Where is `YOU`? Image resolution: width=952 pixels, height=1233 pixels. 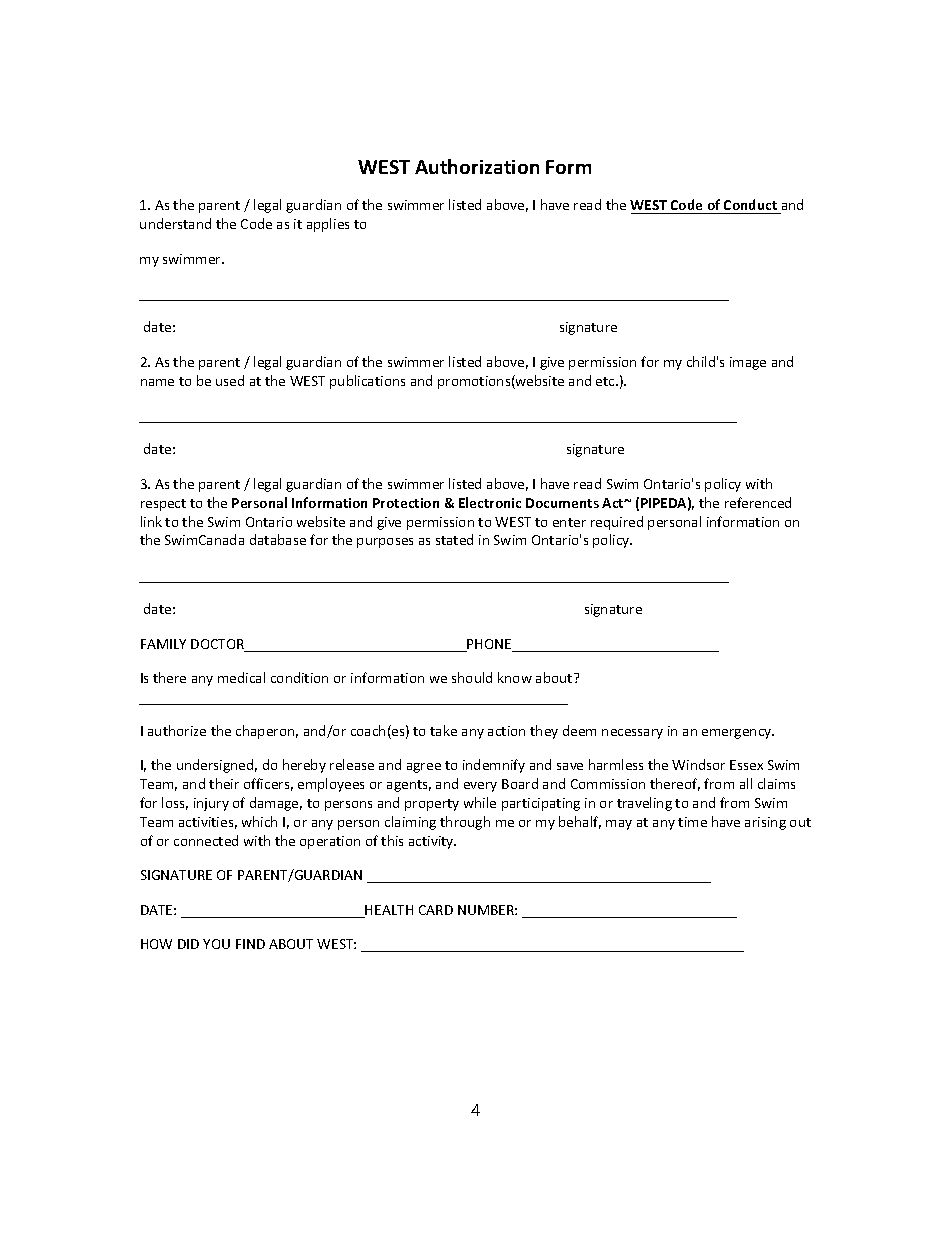
YOU is located at coordinates (216, 944).
